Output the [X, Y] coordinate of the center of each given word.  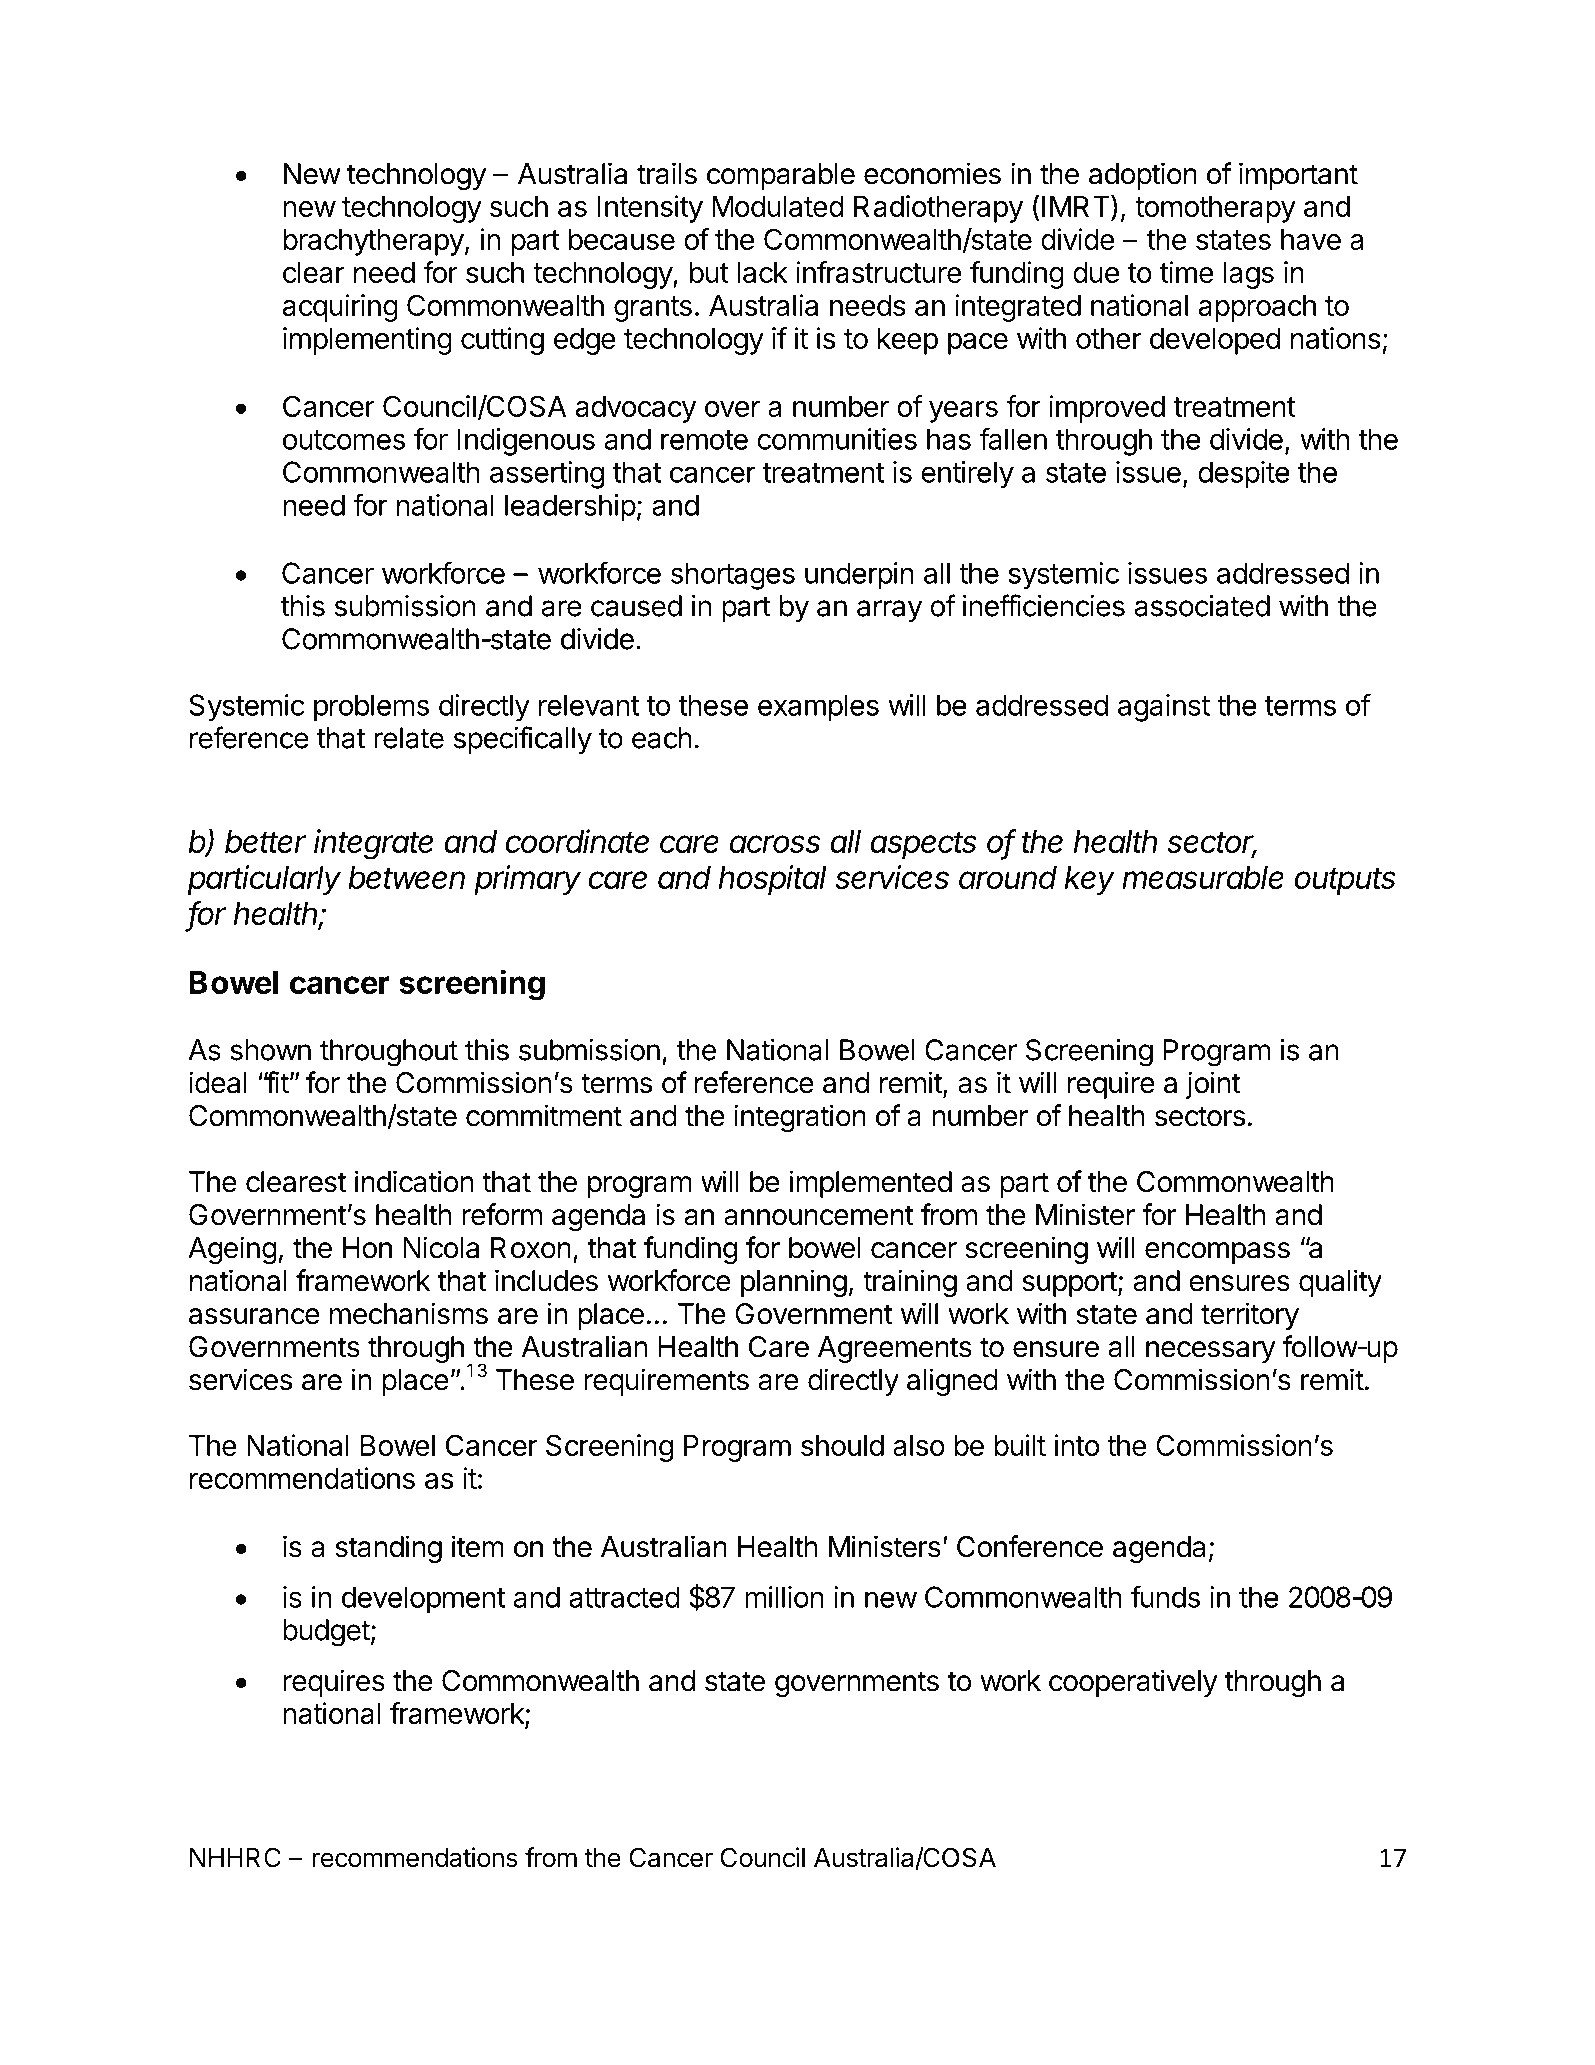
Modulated [778, 206]
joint [1213, 1085]
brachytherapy [373, 242]
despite [1244, 475]
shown [270, 1050]
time [1187, 272]
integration [800, 1118]
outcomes [344, 440]
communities [837, 439]
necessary [1211, 1352]
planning [794, 1283]
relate [409, 738]
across [775, 844]
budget [326, 1633]
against [1164, 708]
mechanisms [409, 1313]
